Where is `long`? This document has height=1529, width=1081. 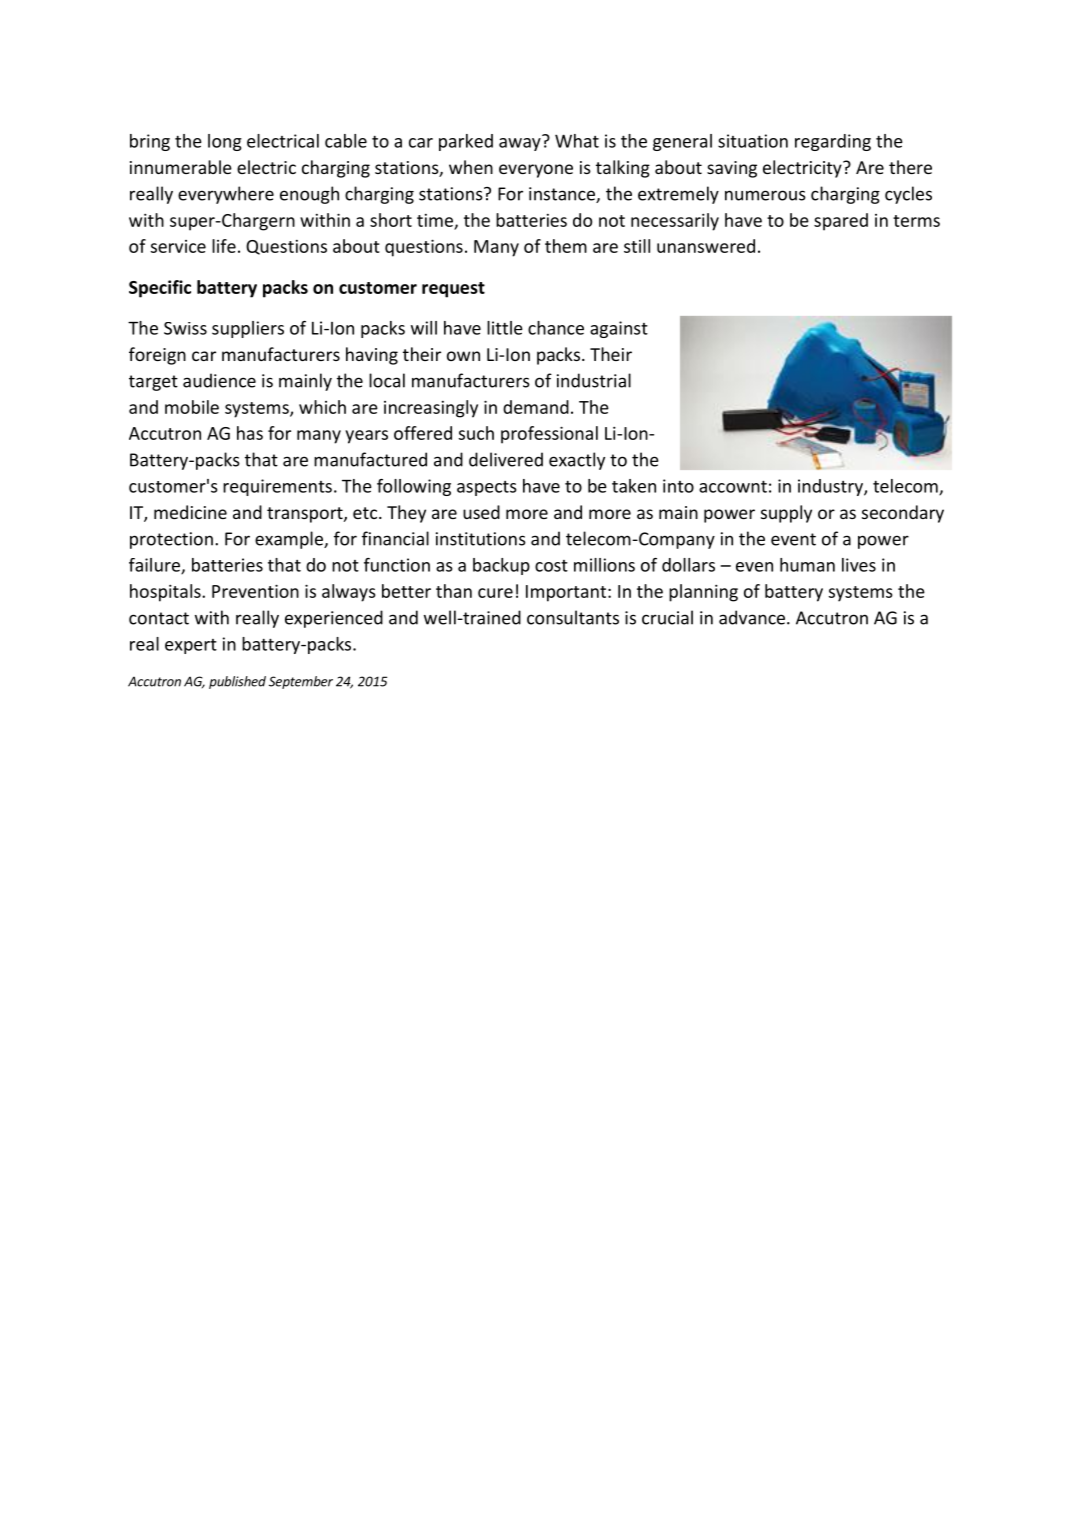
long is located at coordinates (225, 142).
